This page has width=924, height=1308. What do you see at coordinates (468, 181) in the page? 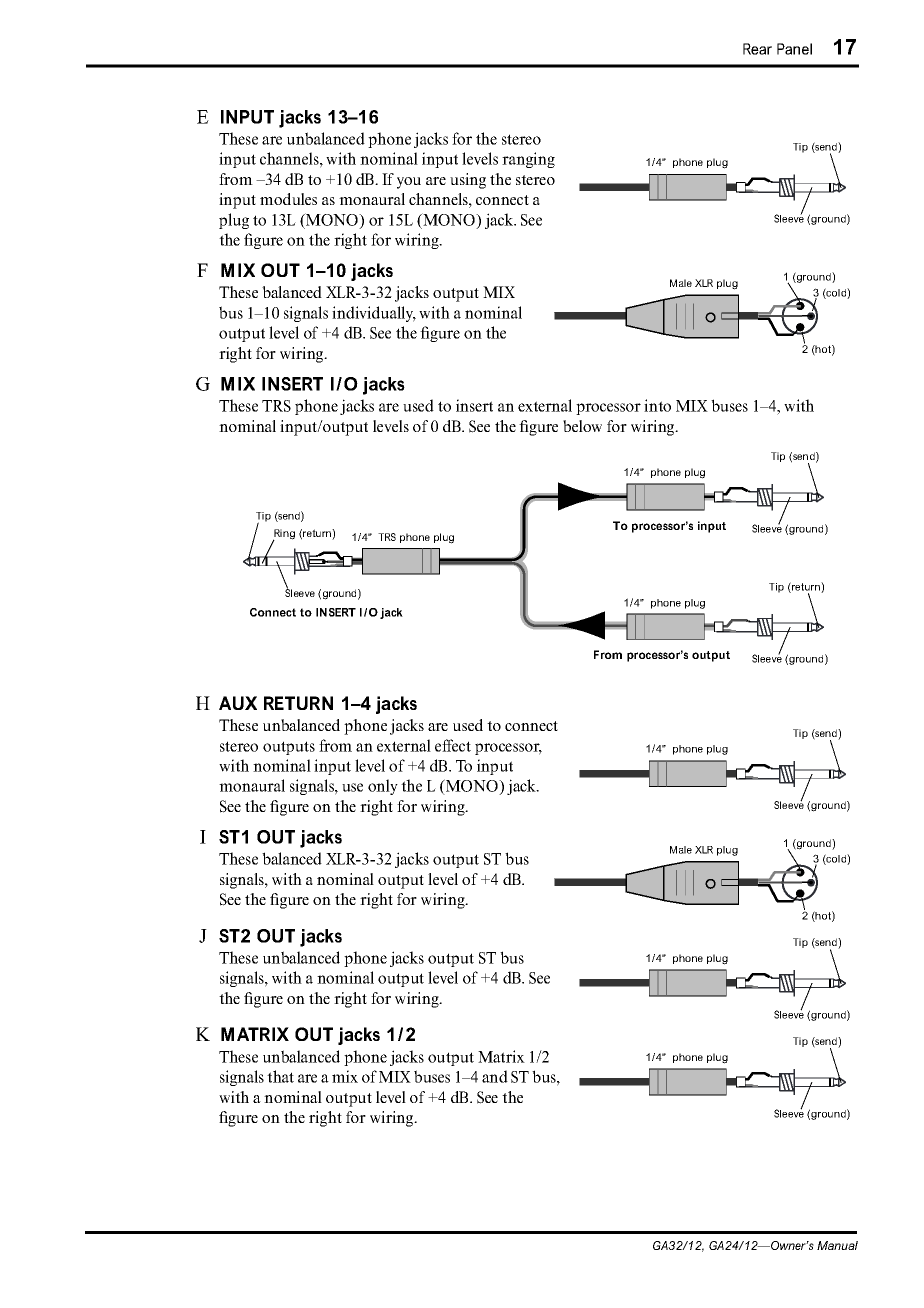
I see `using` at bounding box center [468, 181].
